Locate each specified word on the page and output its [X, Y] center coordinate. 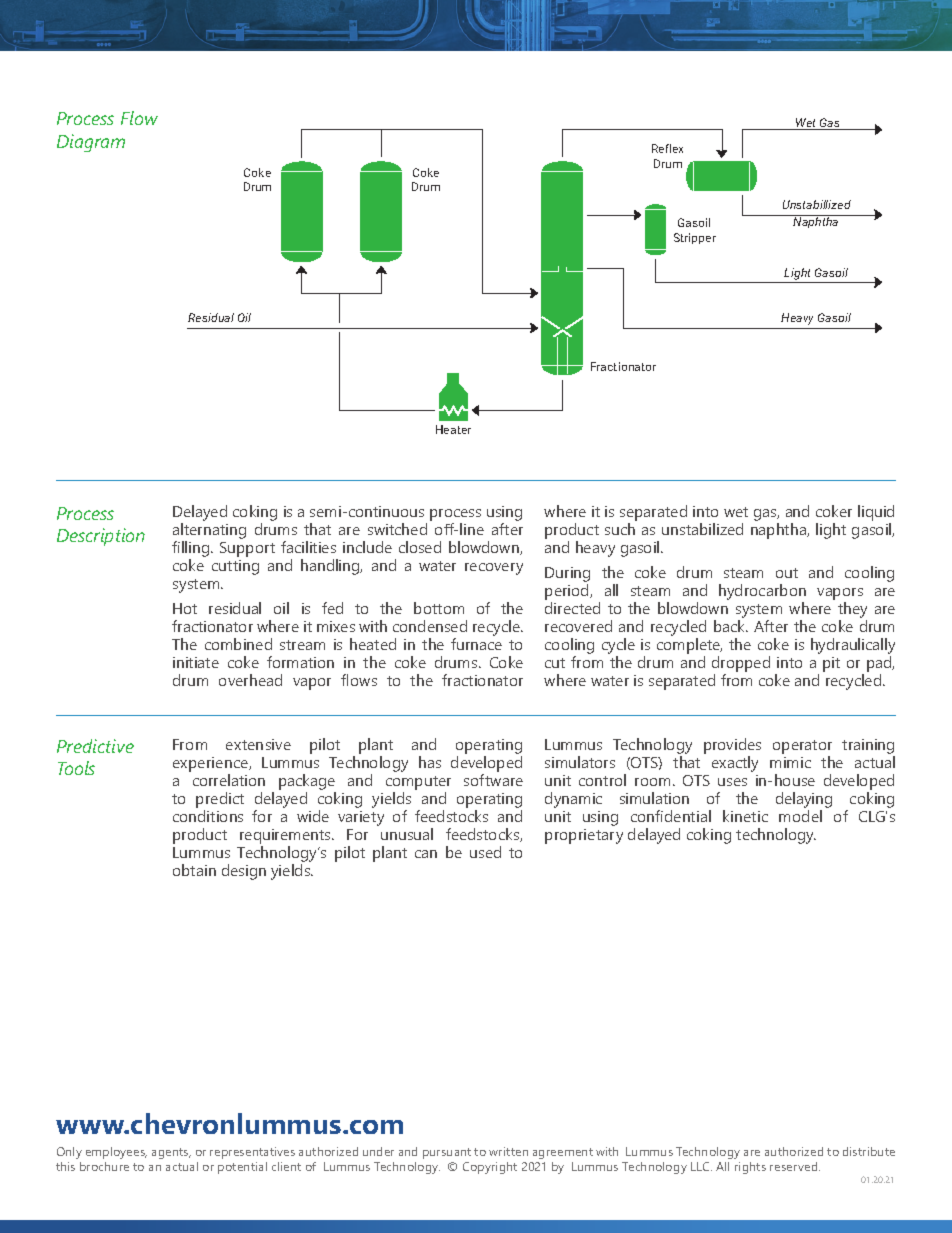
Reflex [667, 148]
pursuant [447, 1153]
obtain [194, 870]
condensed [430, 626]
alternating [209, 532]
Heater [453, 429]
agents [171, 1153]
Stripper [695, 238]
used [485, 852]
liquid [876, 514]
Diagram [91, 143]
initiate [196, 662]
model [800, 816]
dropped [741, 664]
